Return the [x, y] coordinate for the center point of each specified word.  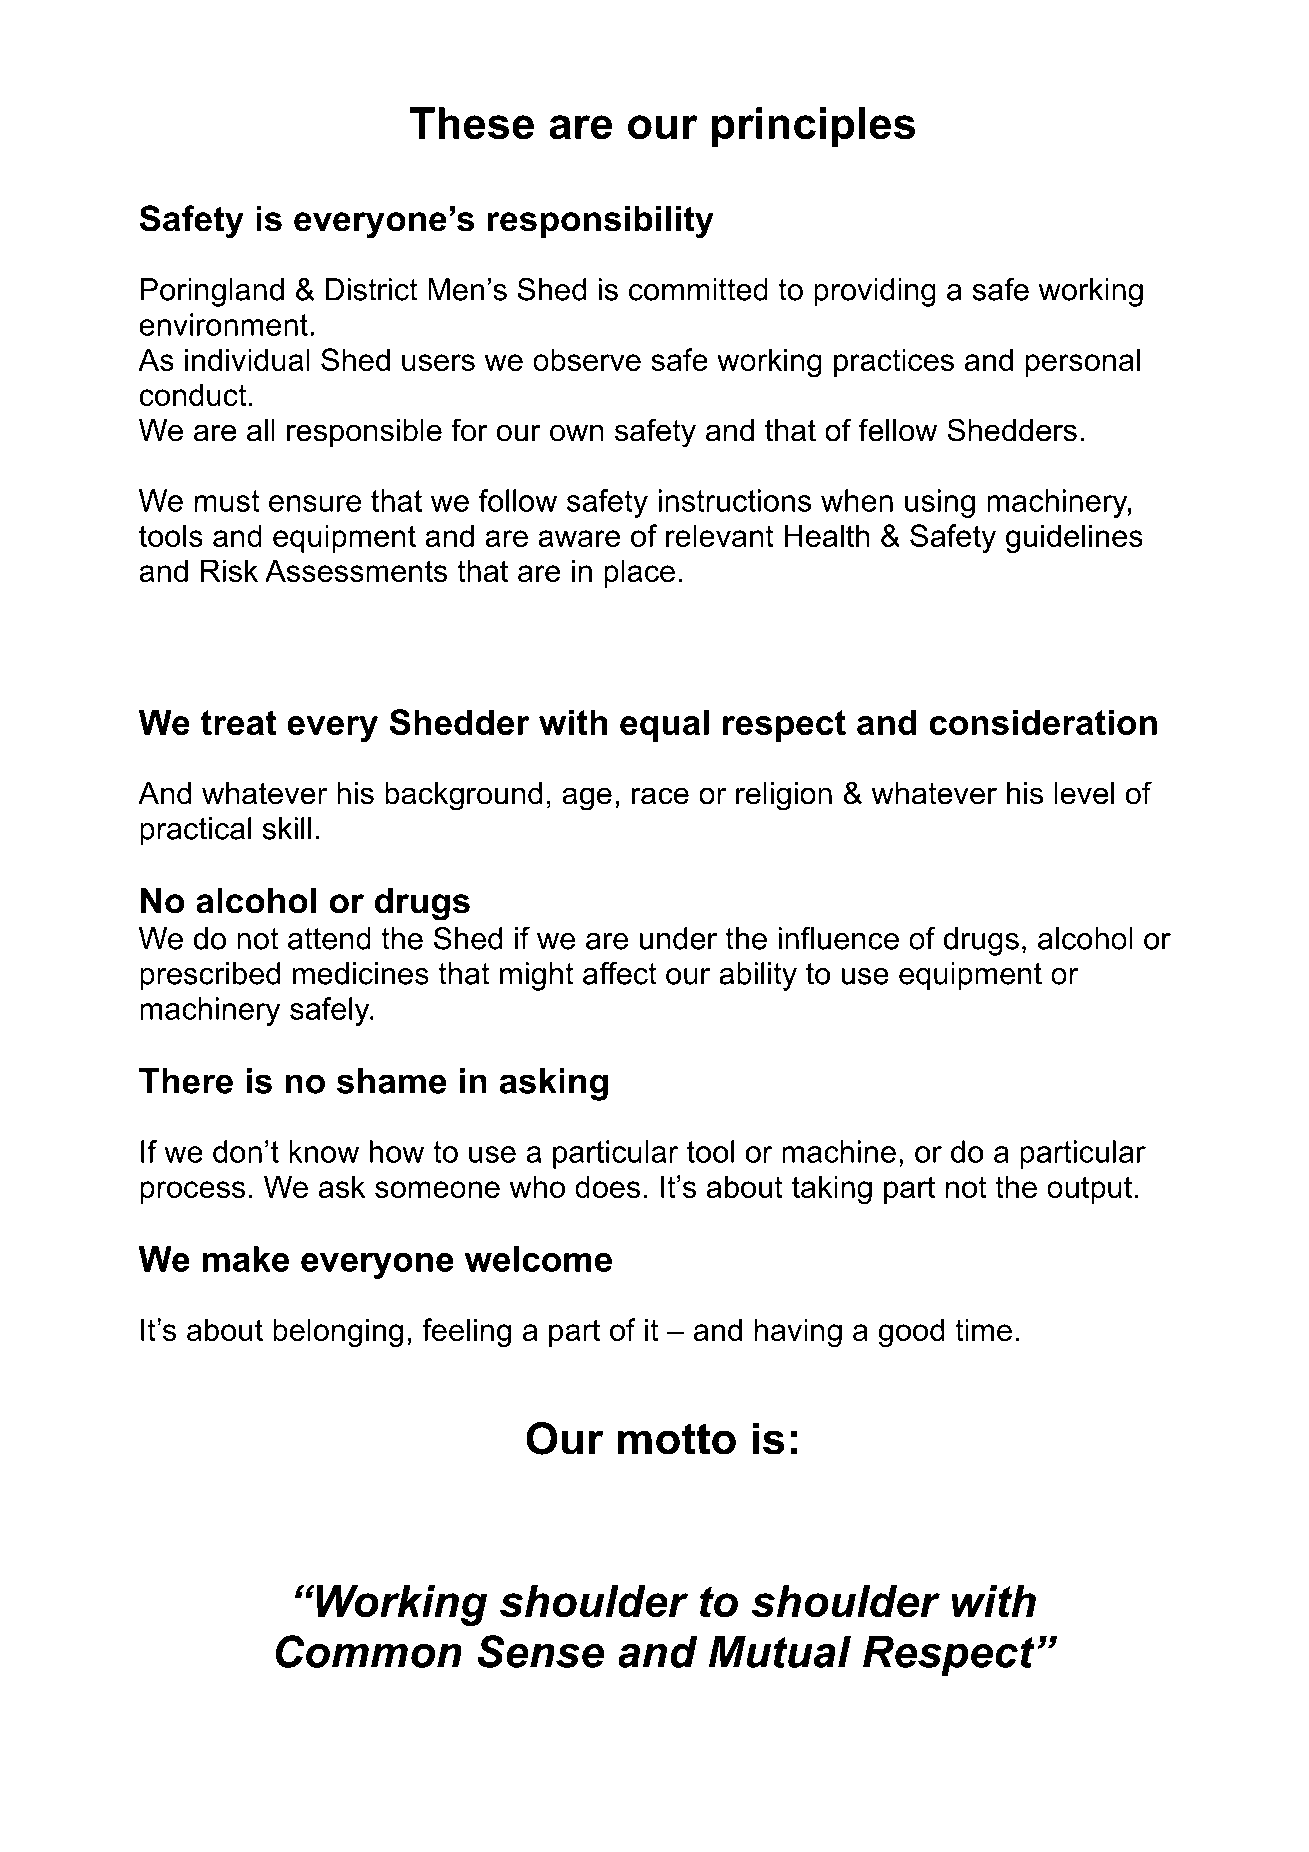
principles [813, 127]
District [372, 289]
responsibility [601, 222]
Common [369, 1651]
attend [329, 938]
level [1084, 793]
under [678, 938]
